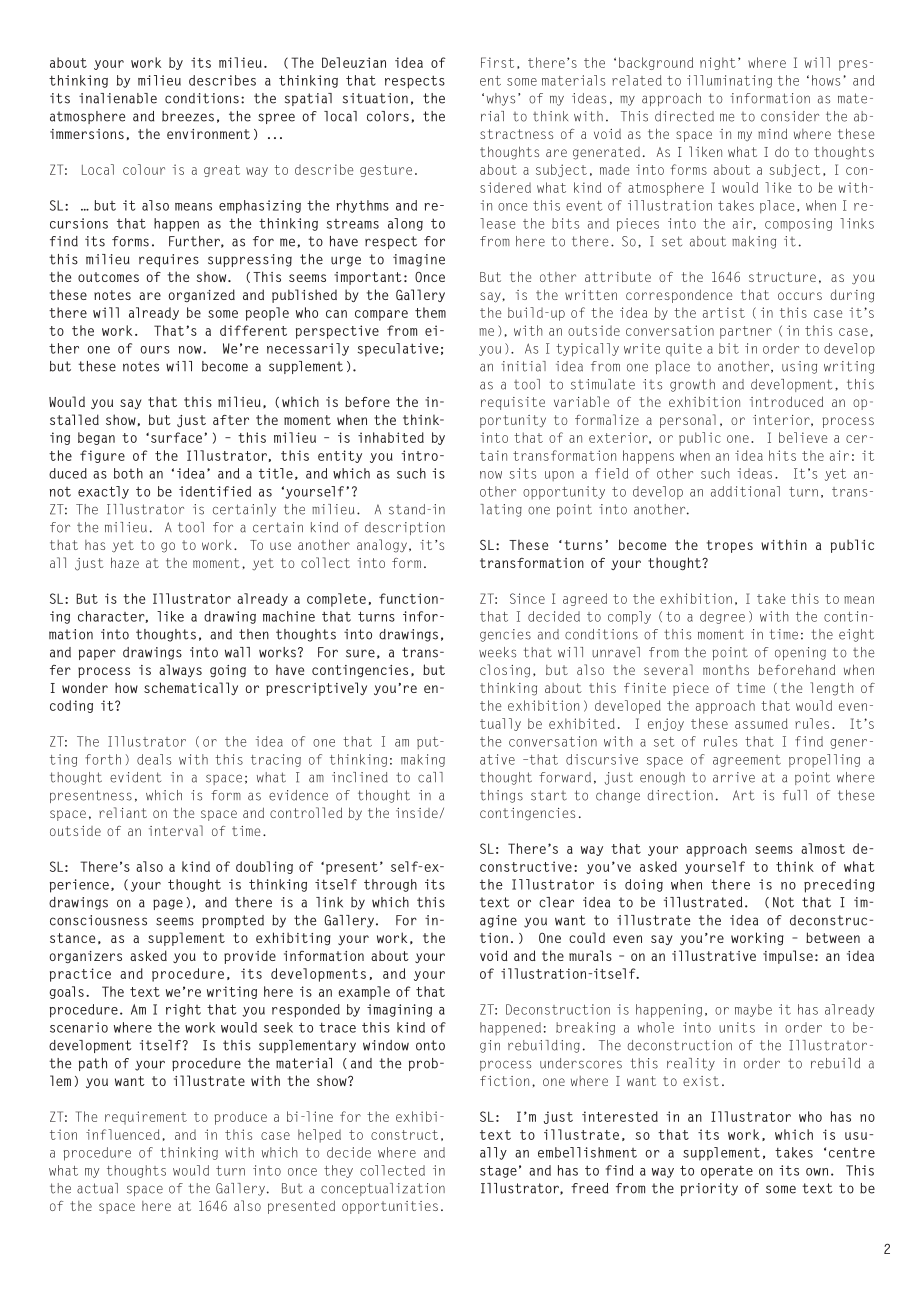  What do you see at coordinates (498, 1171) in the page?
I see `stage` at bounding box center [498, 1171].
